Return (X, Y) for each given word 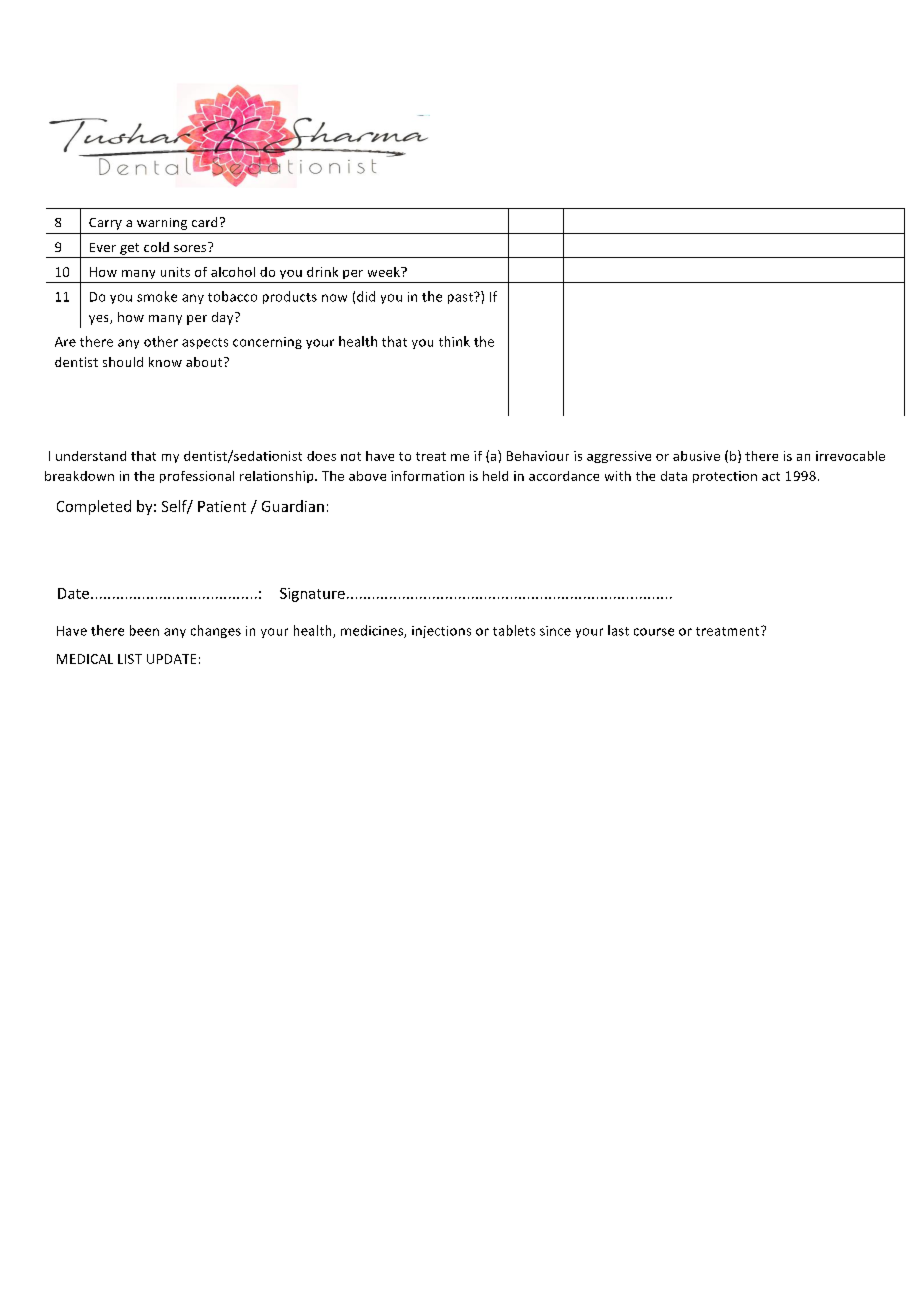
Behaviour (538, 456)
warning (162, 224)
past (461, 298)
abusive (696, 456)
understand (91, 456)
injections (441, 632)
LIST (130, 659)
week (385, 272)
